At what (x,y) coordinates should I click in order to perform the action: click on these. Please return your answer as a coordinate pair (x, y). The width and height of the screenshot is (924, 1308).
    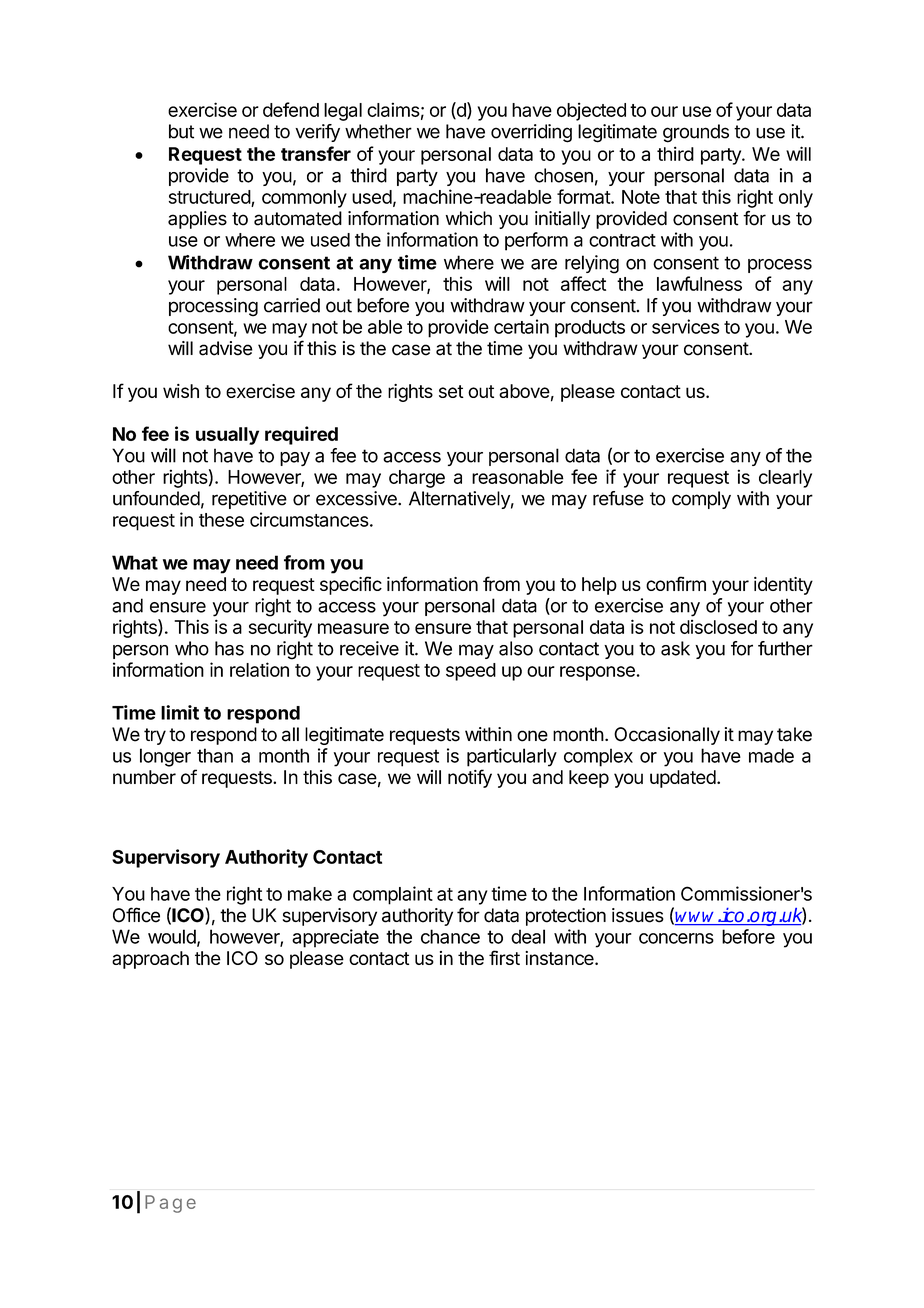
    Looking at the image, I should click on (221, 520).
